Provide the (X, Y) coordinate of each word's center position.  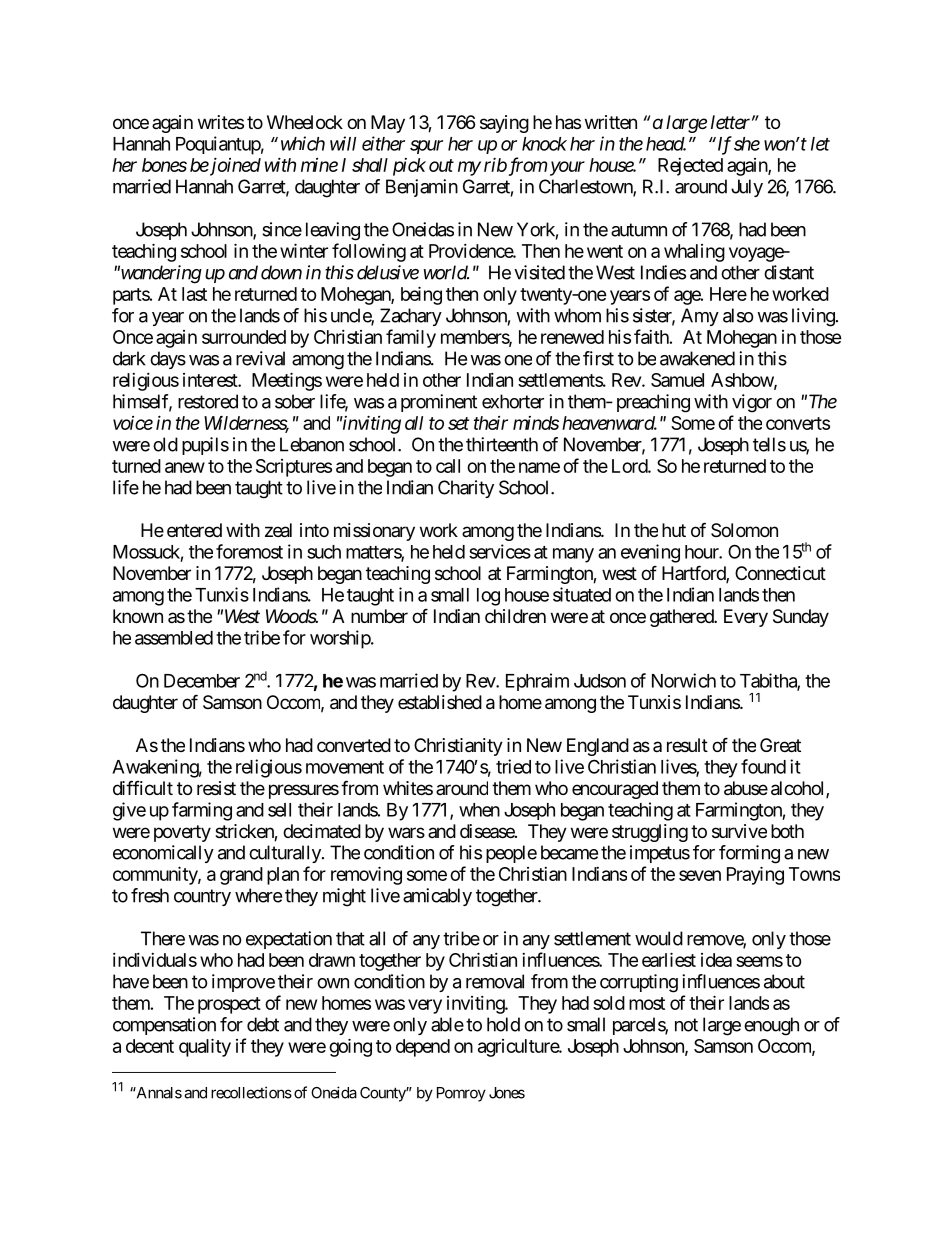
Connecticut (780, 573)
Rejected (690, 167)
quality (205, 1047)
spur (426, 147)
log (488, 597)
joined (234, 166)
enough (771, 1026)
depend (423, 1048)
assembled (174, 638)
